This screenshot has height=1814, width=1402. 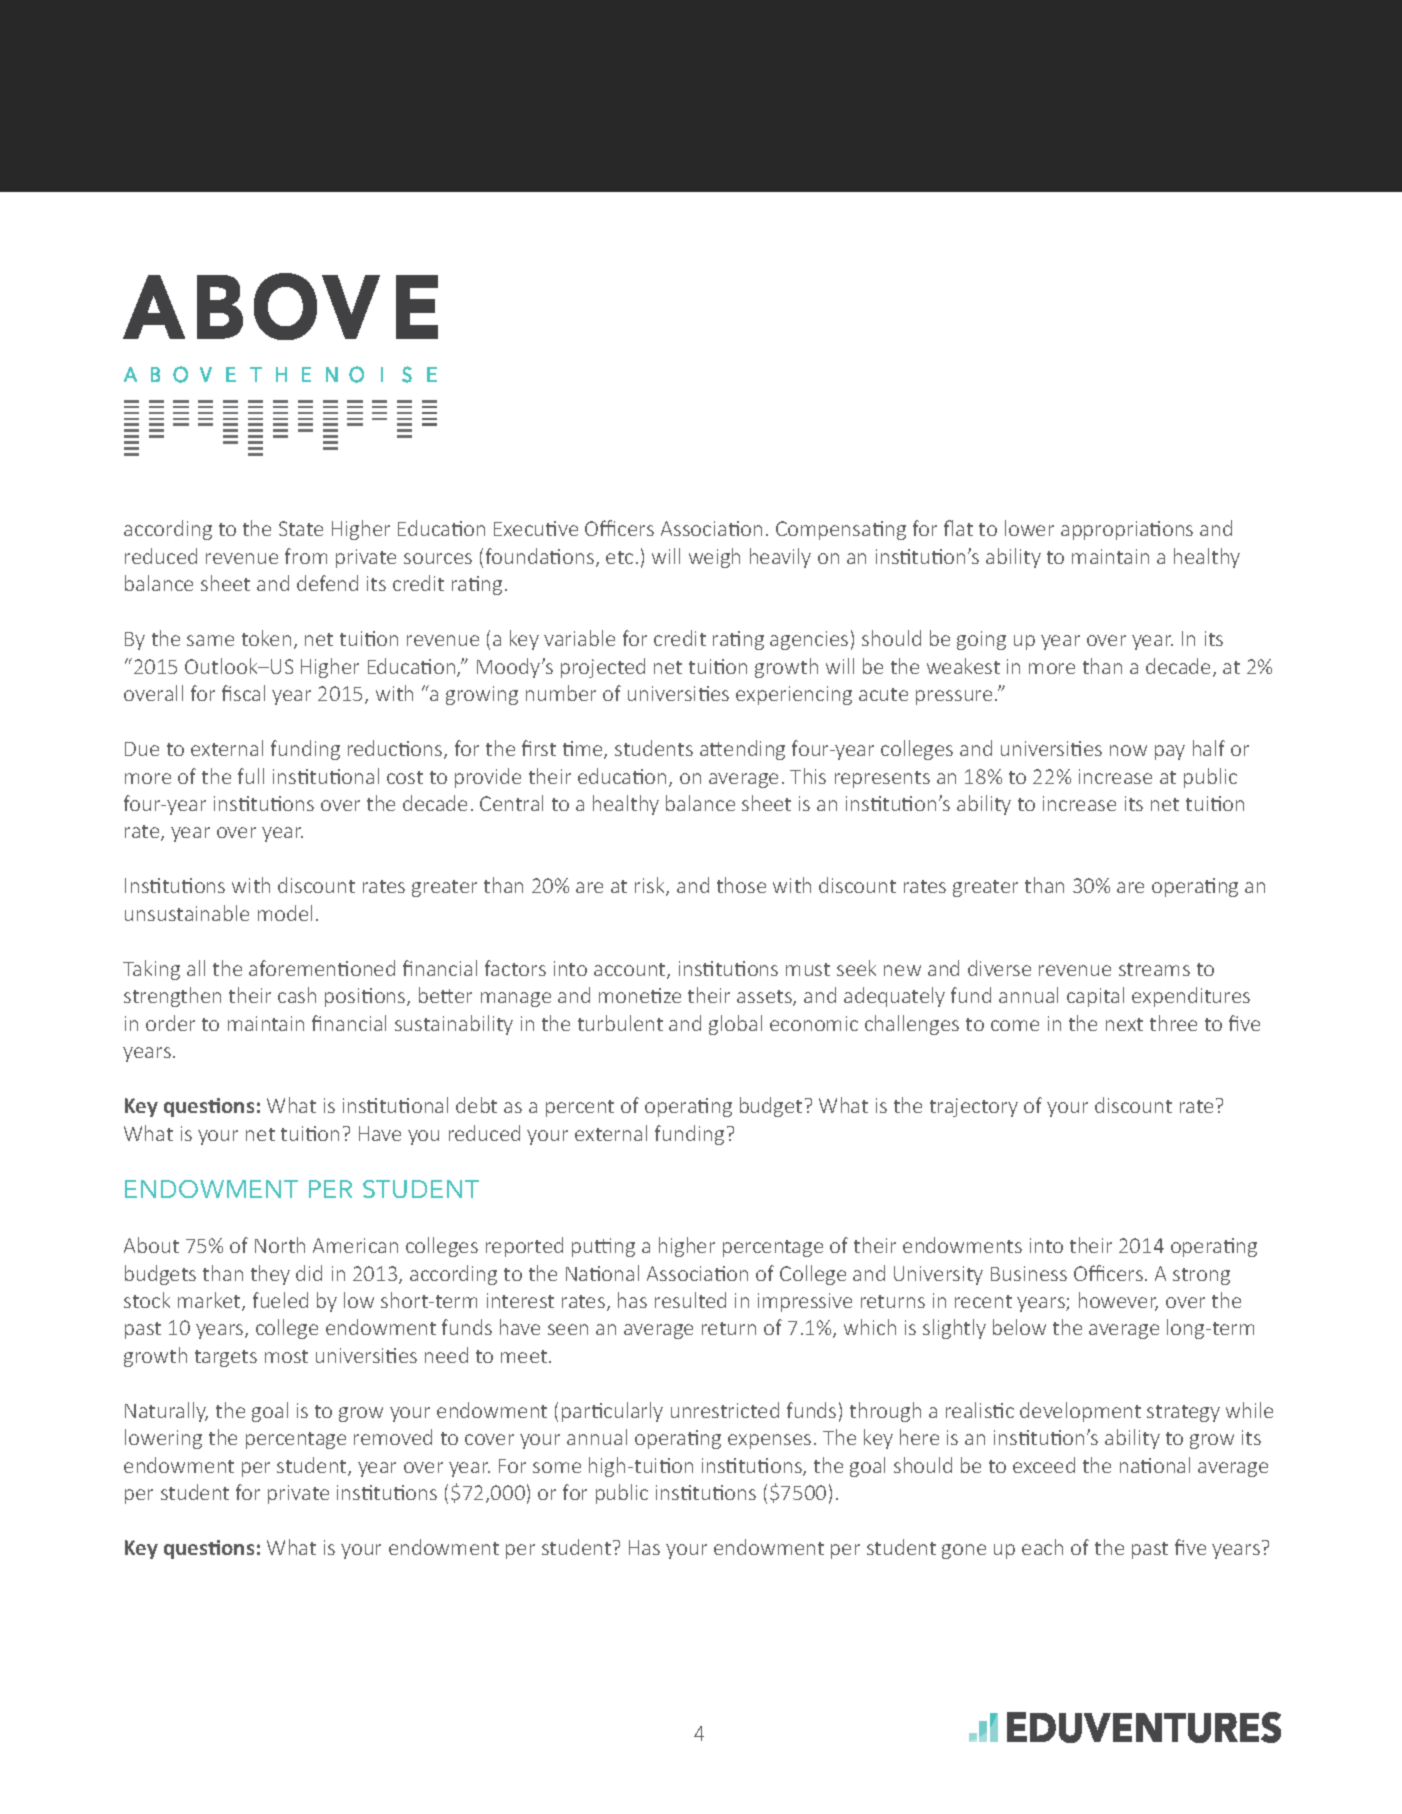 What do you see at coordinates (714, 558) in the screenshot?
I see `weigh` at bounding box center [714, 558].
